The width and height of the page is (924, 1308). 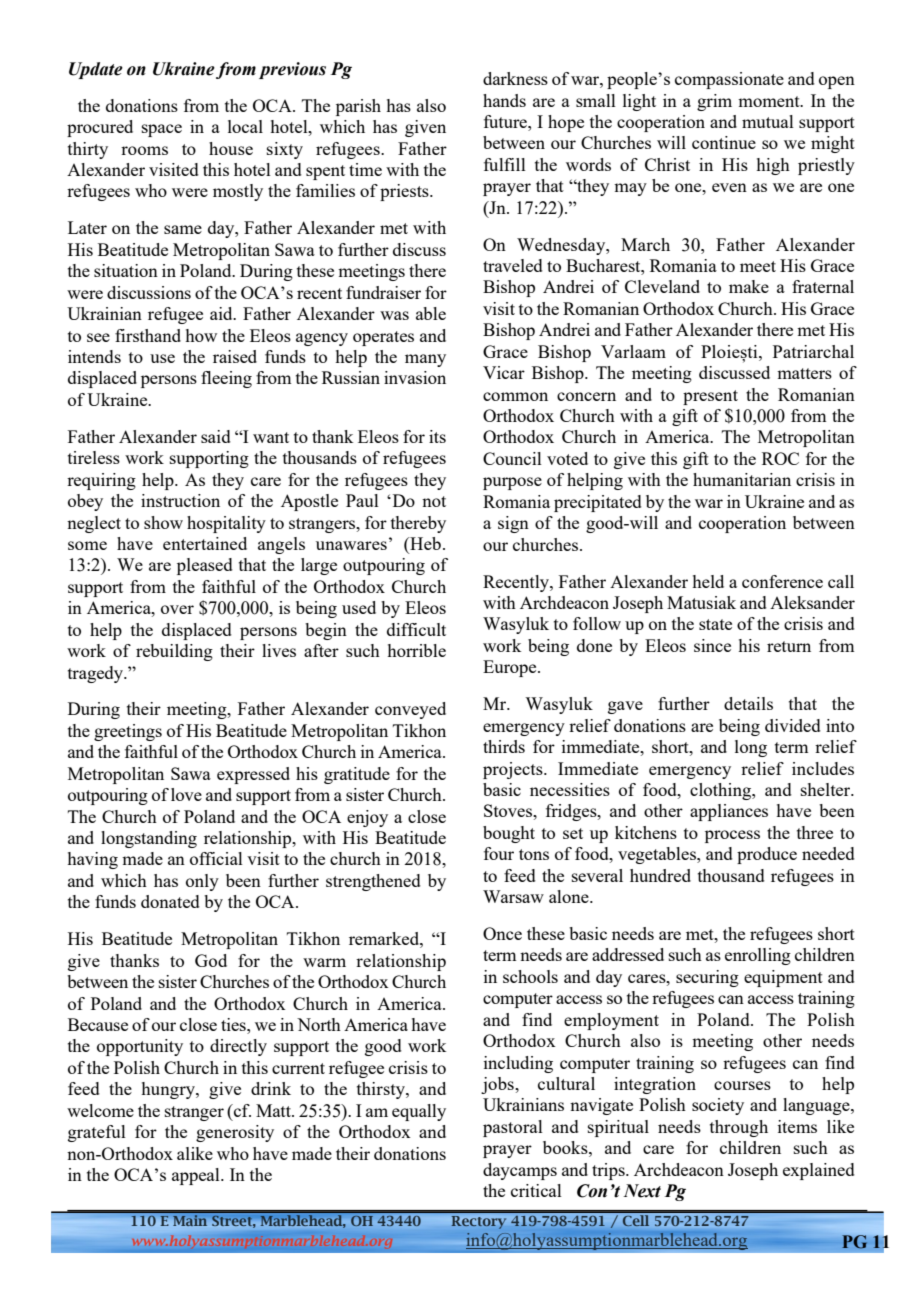 I want to click on moment, so click(x=770, y=101).
